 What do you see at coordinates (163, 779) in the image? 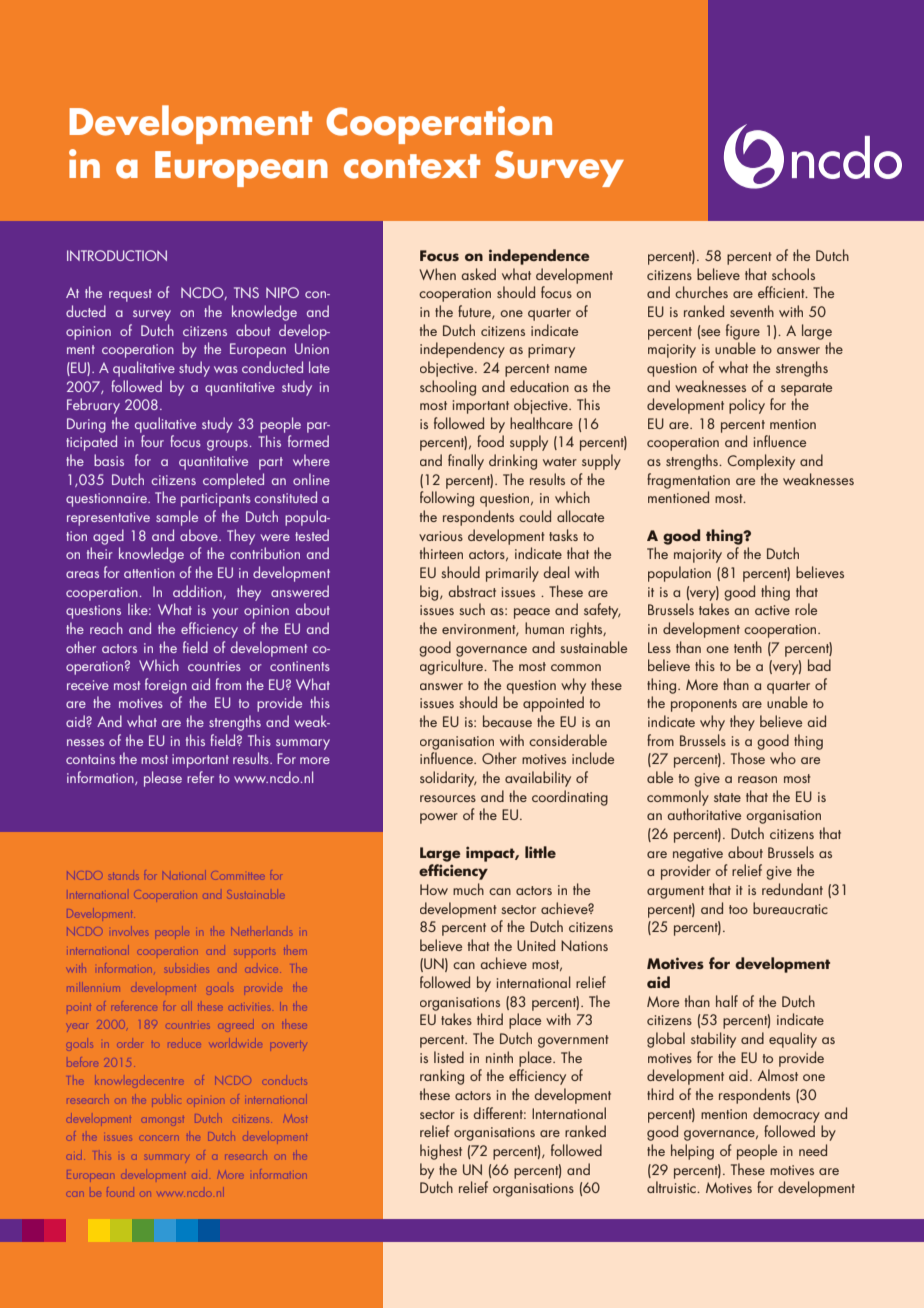
I see `please` at bounding box center [163, 779].
